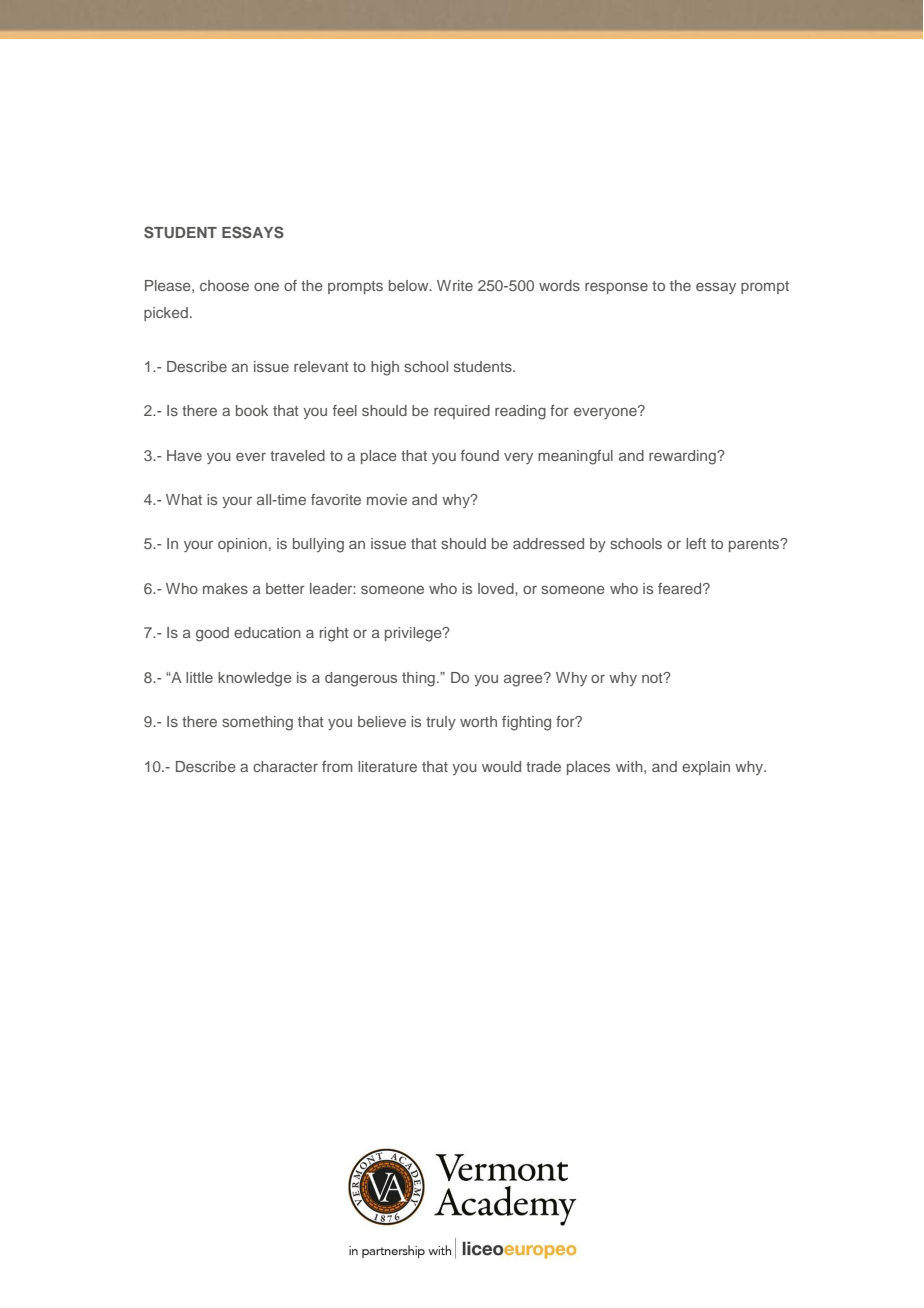 The width and height of the screenshot is (924, 1308). I want to click on character, so click(285, 766).
